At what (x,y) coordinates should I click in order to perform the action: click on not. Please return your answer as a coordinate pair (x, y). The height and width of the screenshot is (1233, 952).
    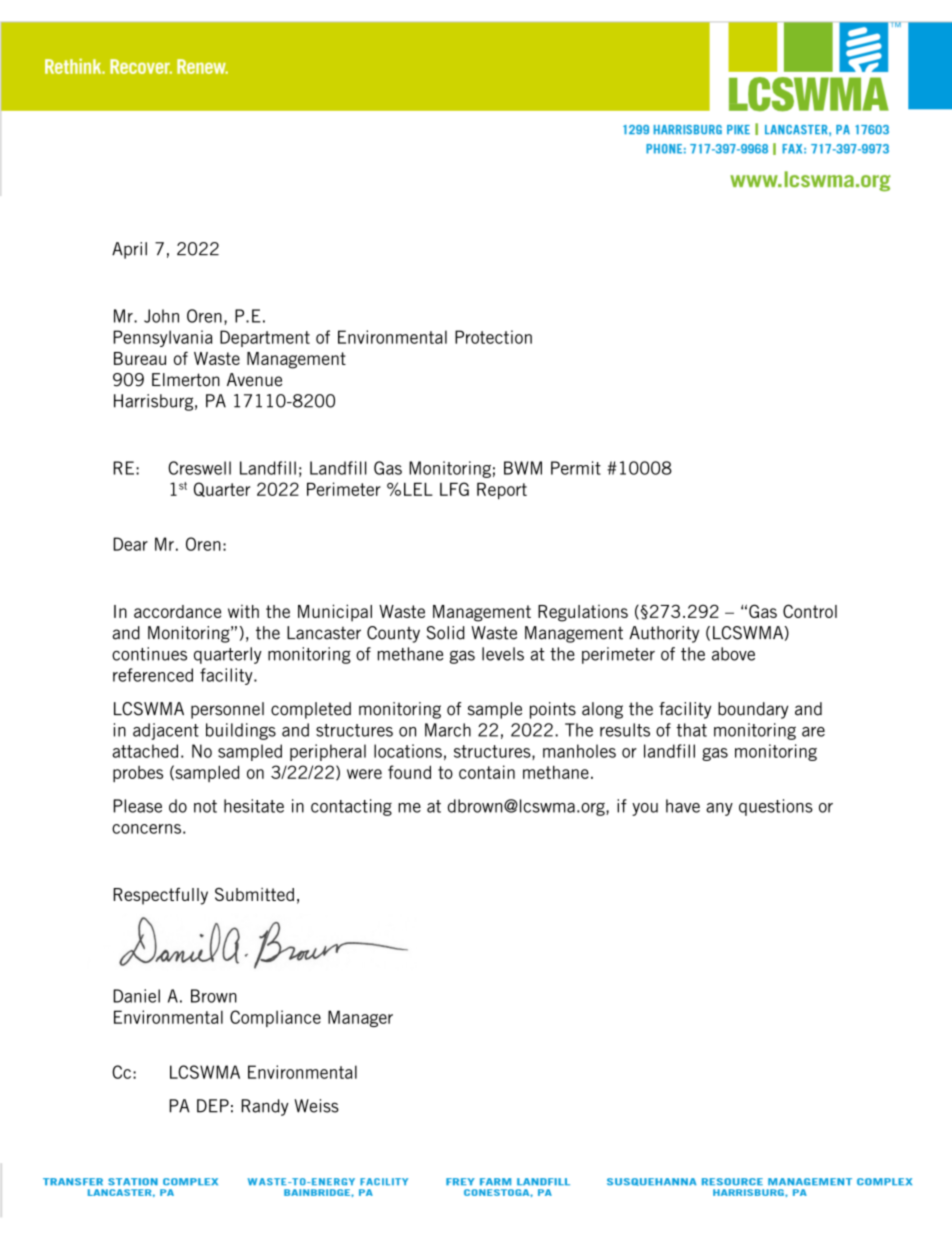
    Looking at the image, I should click on (205, 806).
